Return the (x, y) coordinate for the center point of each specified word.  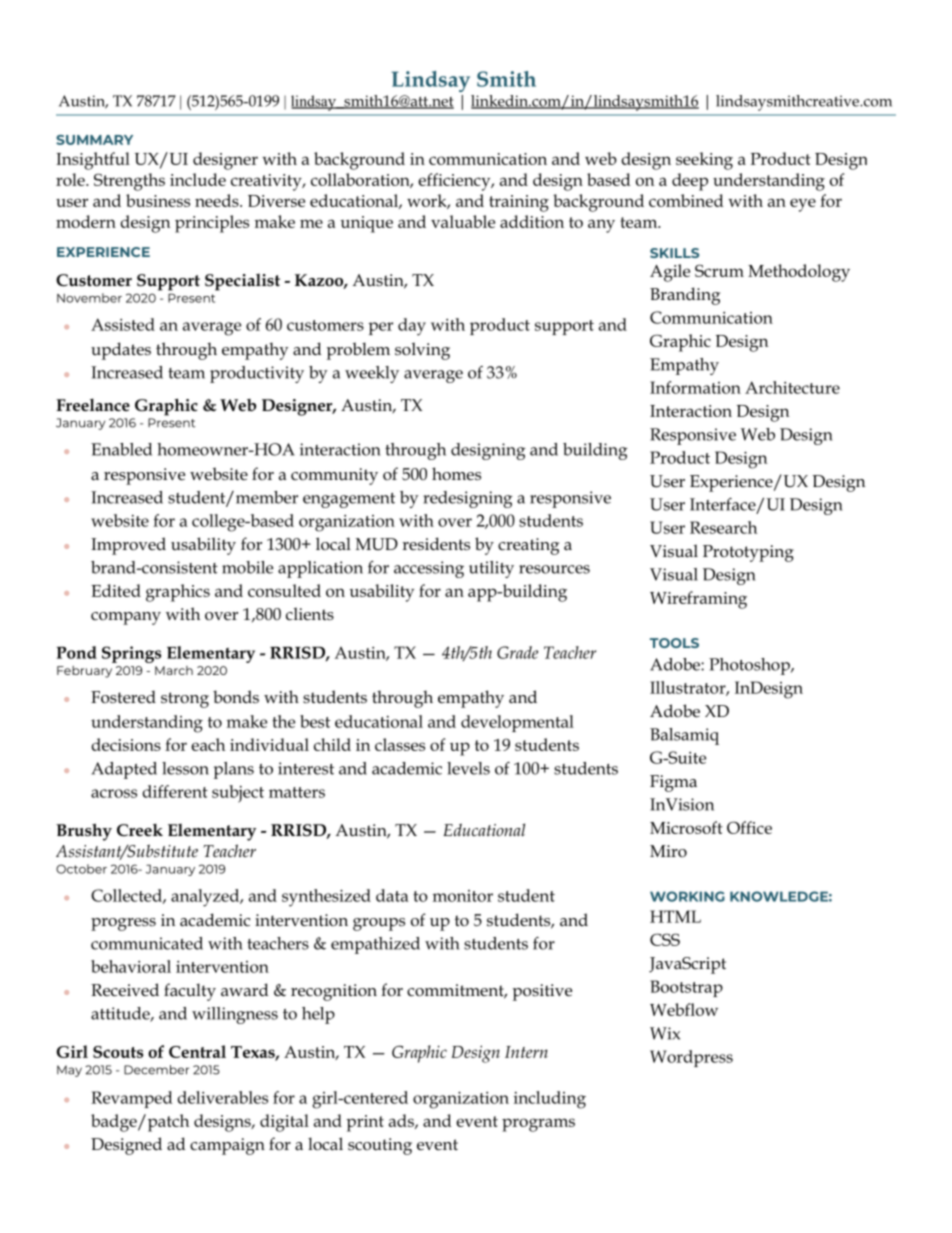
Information (695, 387)
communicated (147, 943)
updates (121, 351)
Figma (673, 783)
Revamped (132, 1099)
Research (723, 527)
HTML (675, 916)
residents (436, 544)
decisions (126, 744)
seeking (704, 161)
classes (400, 744)
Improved (128, 546)
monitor (463, 896)
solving (422, 351)
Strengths (129, 182)
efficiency (455, 182)
